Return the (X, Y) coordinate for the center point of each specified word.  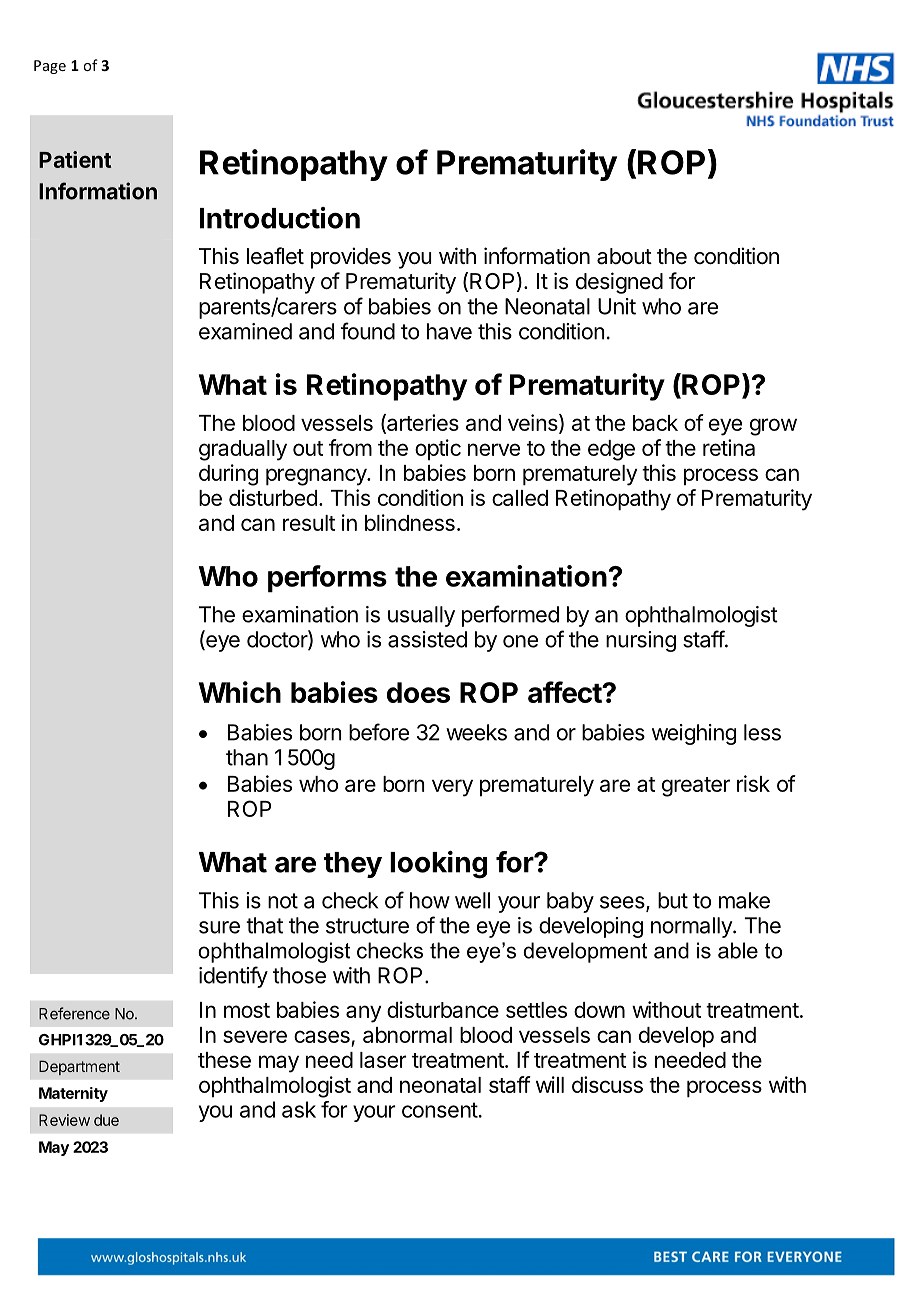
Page (50, 67)
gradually (243, 450)
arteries (422, 423)
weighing (694, 734)
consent (440, 1110)
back (655, 423)
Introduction (280, 218)
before (379, 732)
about (624, 256)
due (106, 1120)
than (247, 757)
